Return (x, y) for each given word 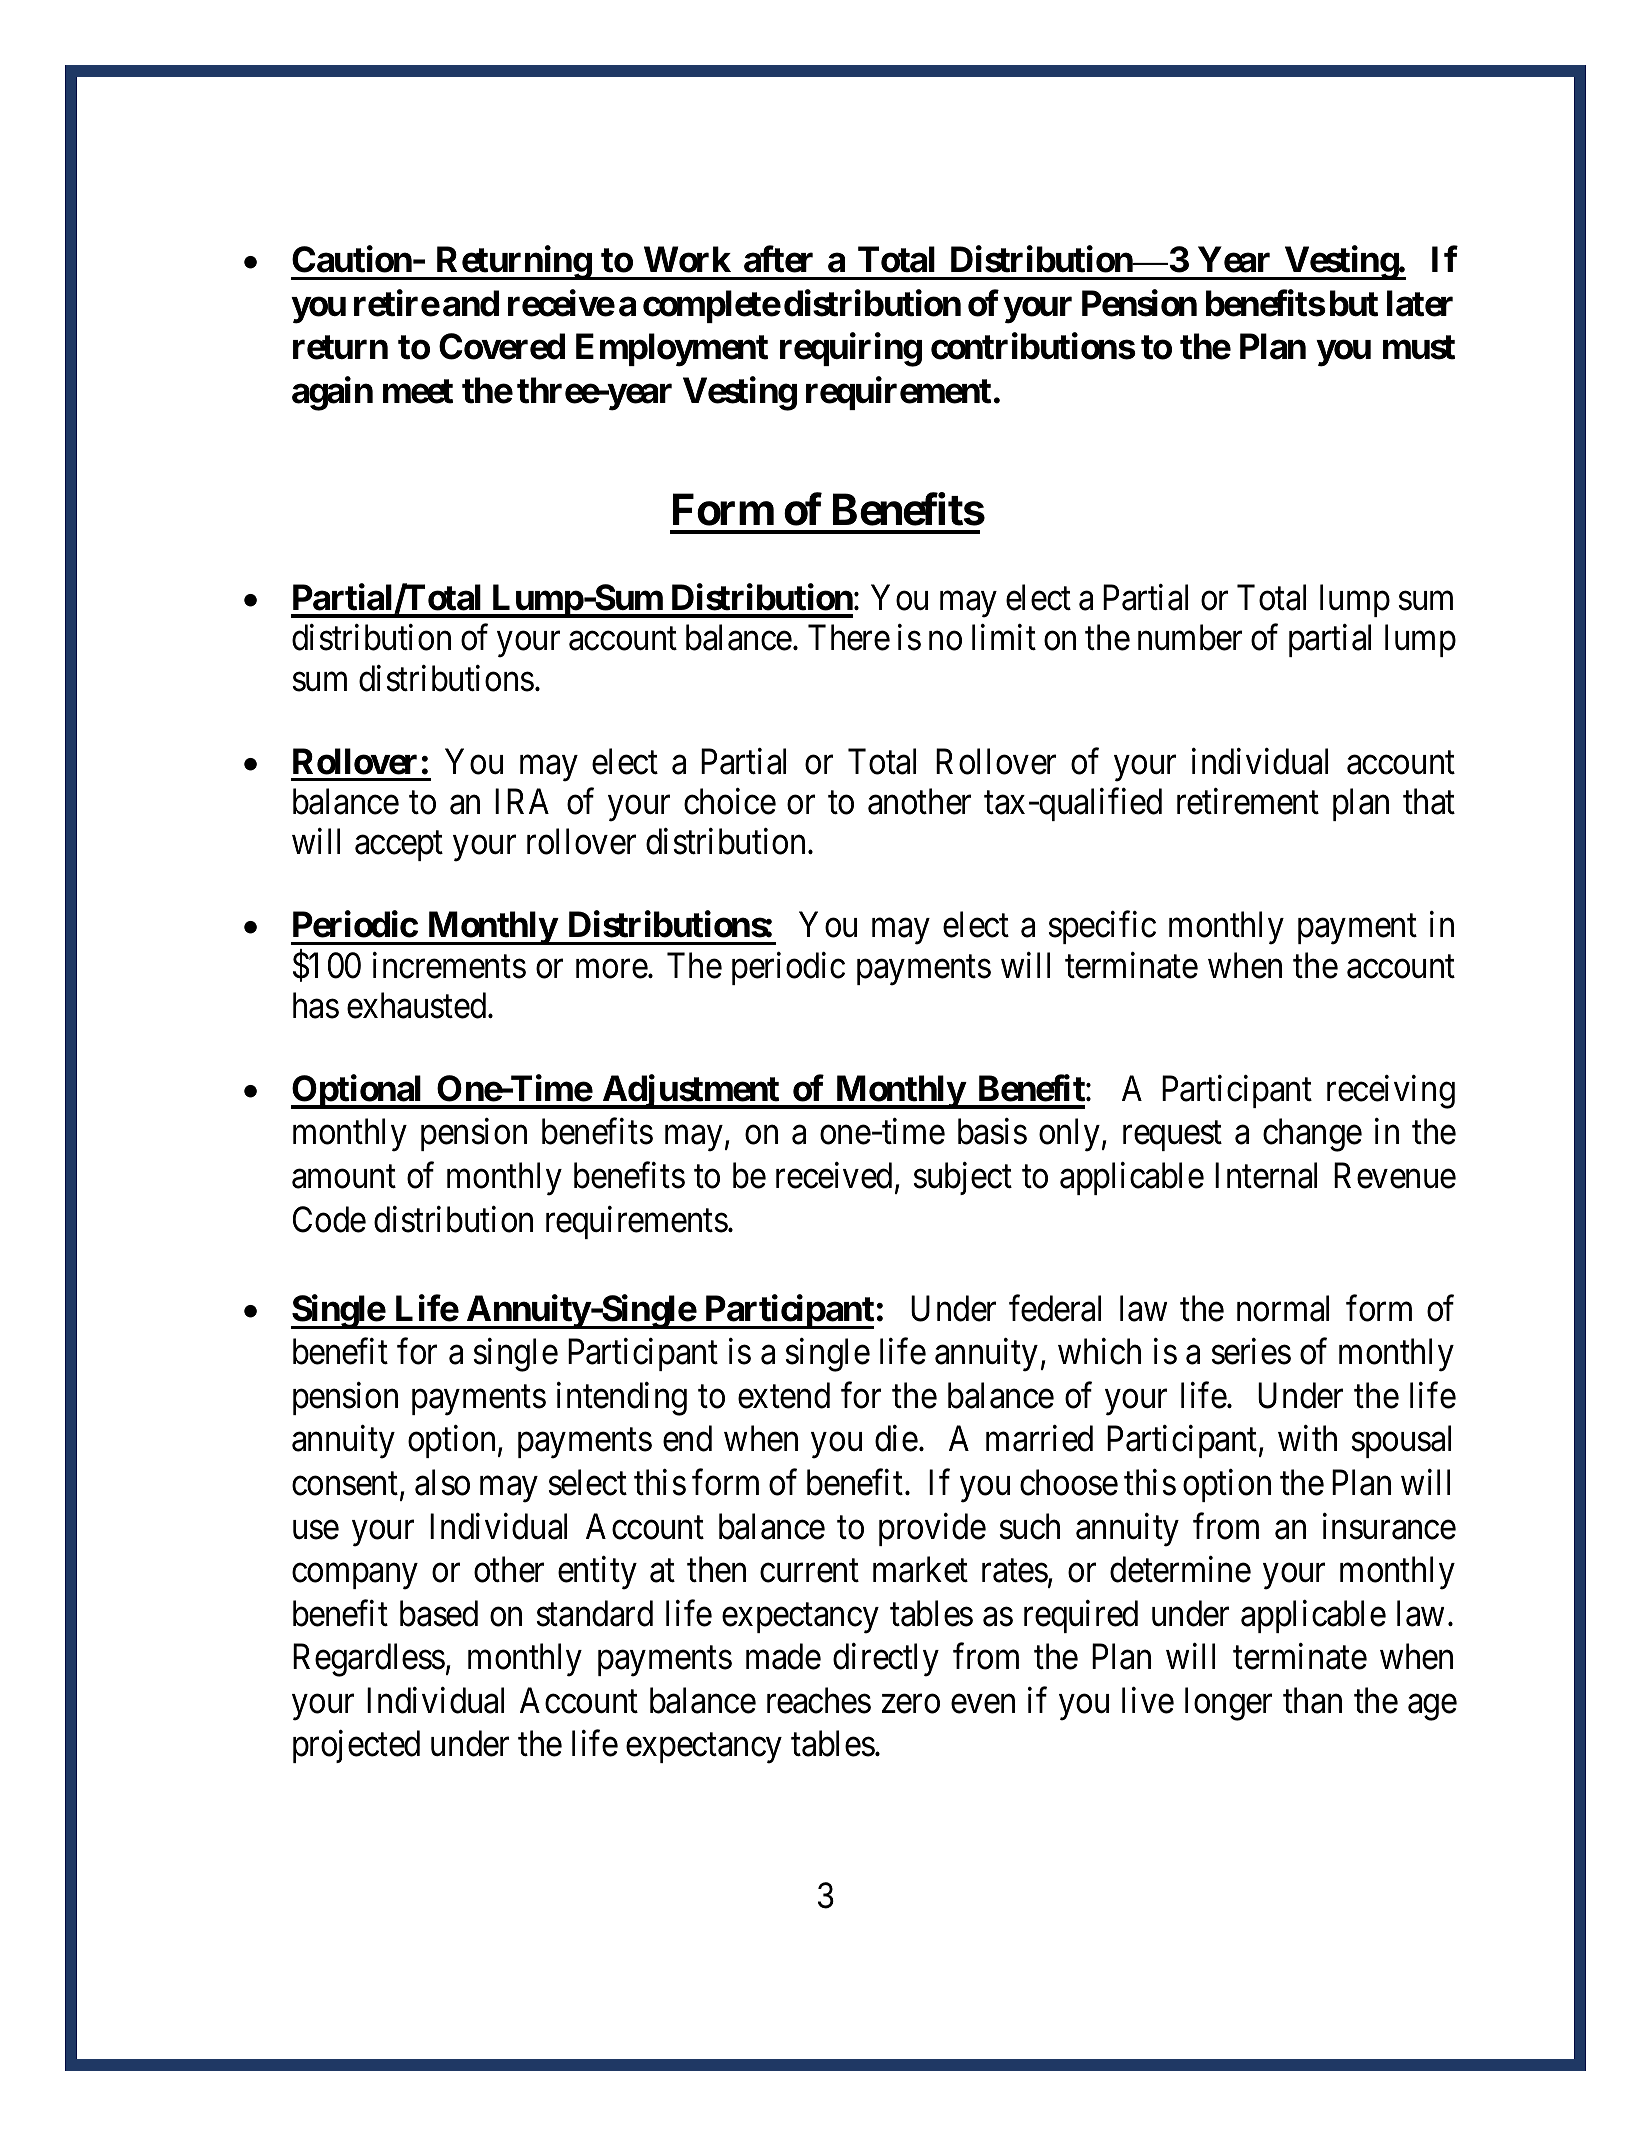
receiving (1391, 1092)
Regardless (369, 1660)
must (1419, 347)
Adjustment (691, 1092)
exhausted (418, 1005)
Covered (502, 346)
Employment (672, 350)
